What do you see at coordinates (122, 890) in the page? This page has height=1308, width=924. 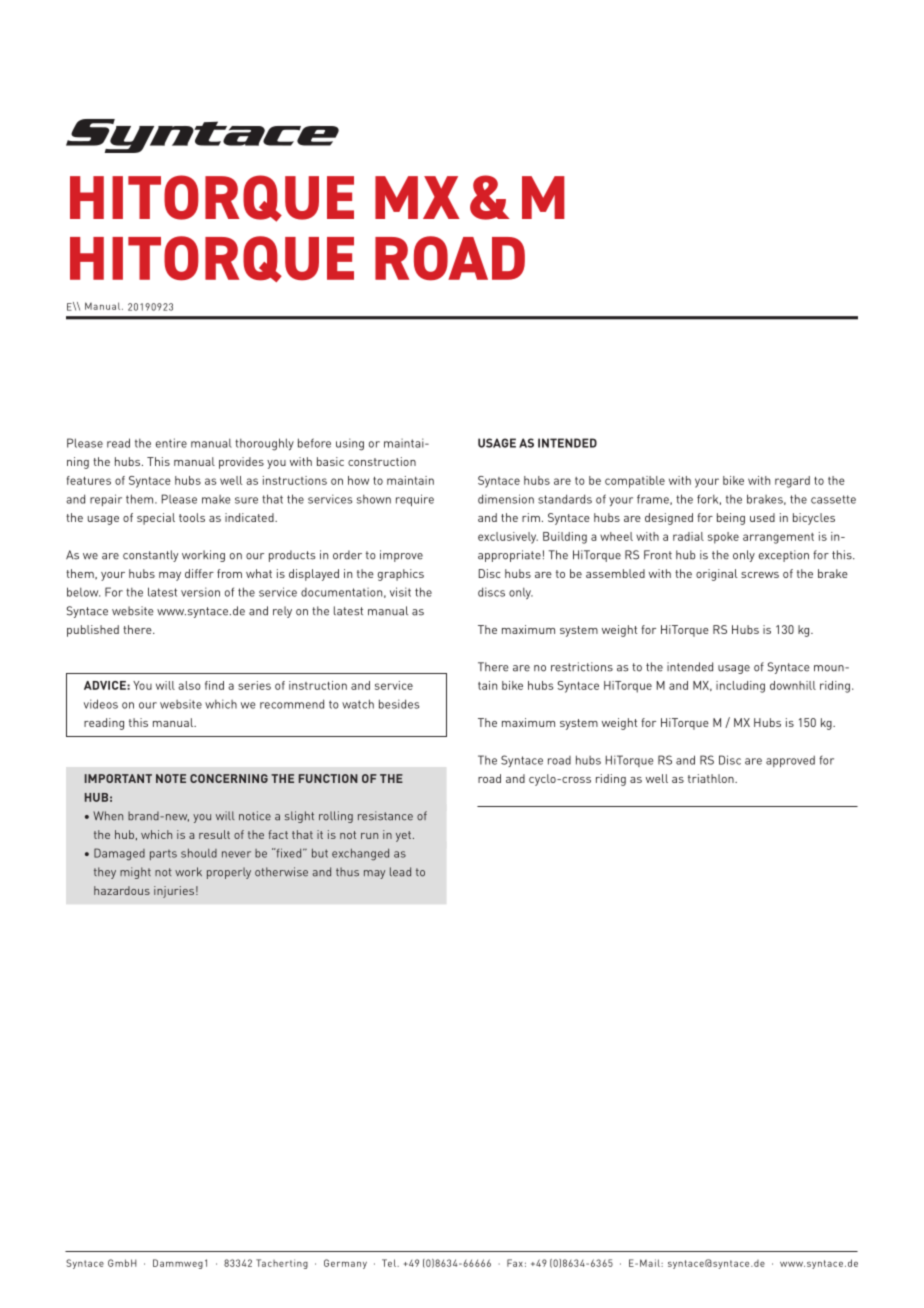 I see `hazardous` at bounding box center [122, 890].
